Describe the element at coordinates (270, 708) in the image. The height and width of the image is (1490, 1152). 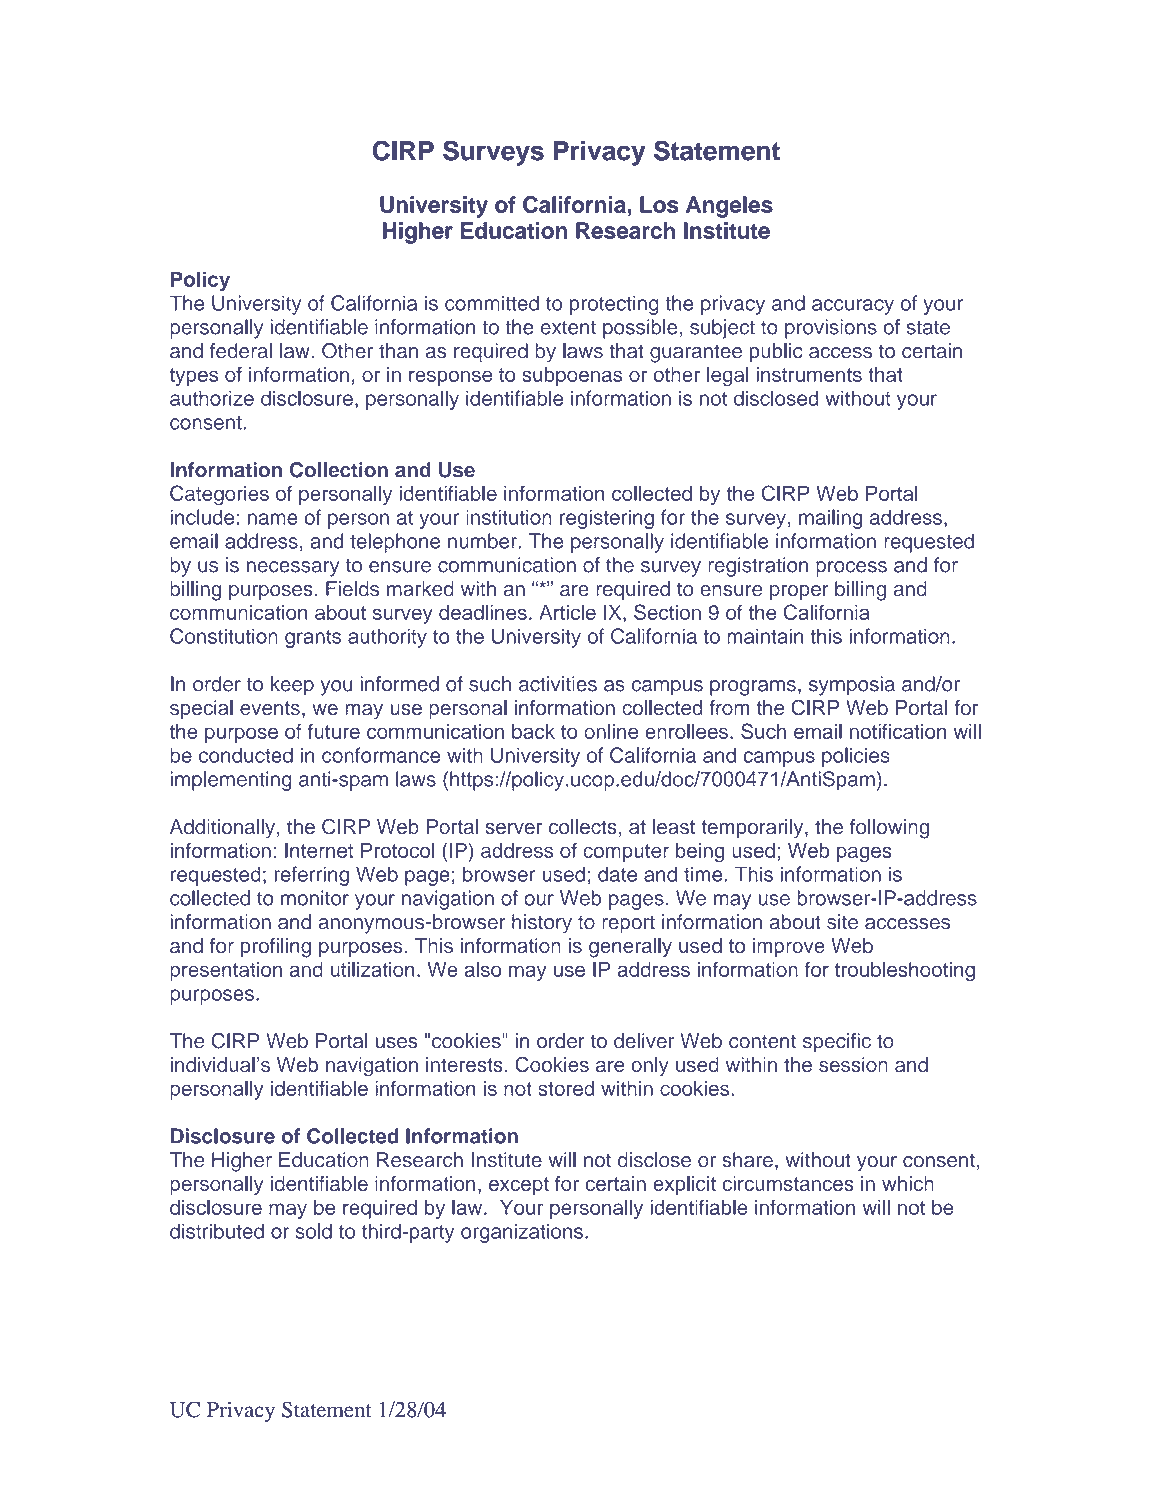
I see `events` at that location.
